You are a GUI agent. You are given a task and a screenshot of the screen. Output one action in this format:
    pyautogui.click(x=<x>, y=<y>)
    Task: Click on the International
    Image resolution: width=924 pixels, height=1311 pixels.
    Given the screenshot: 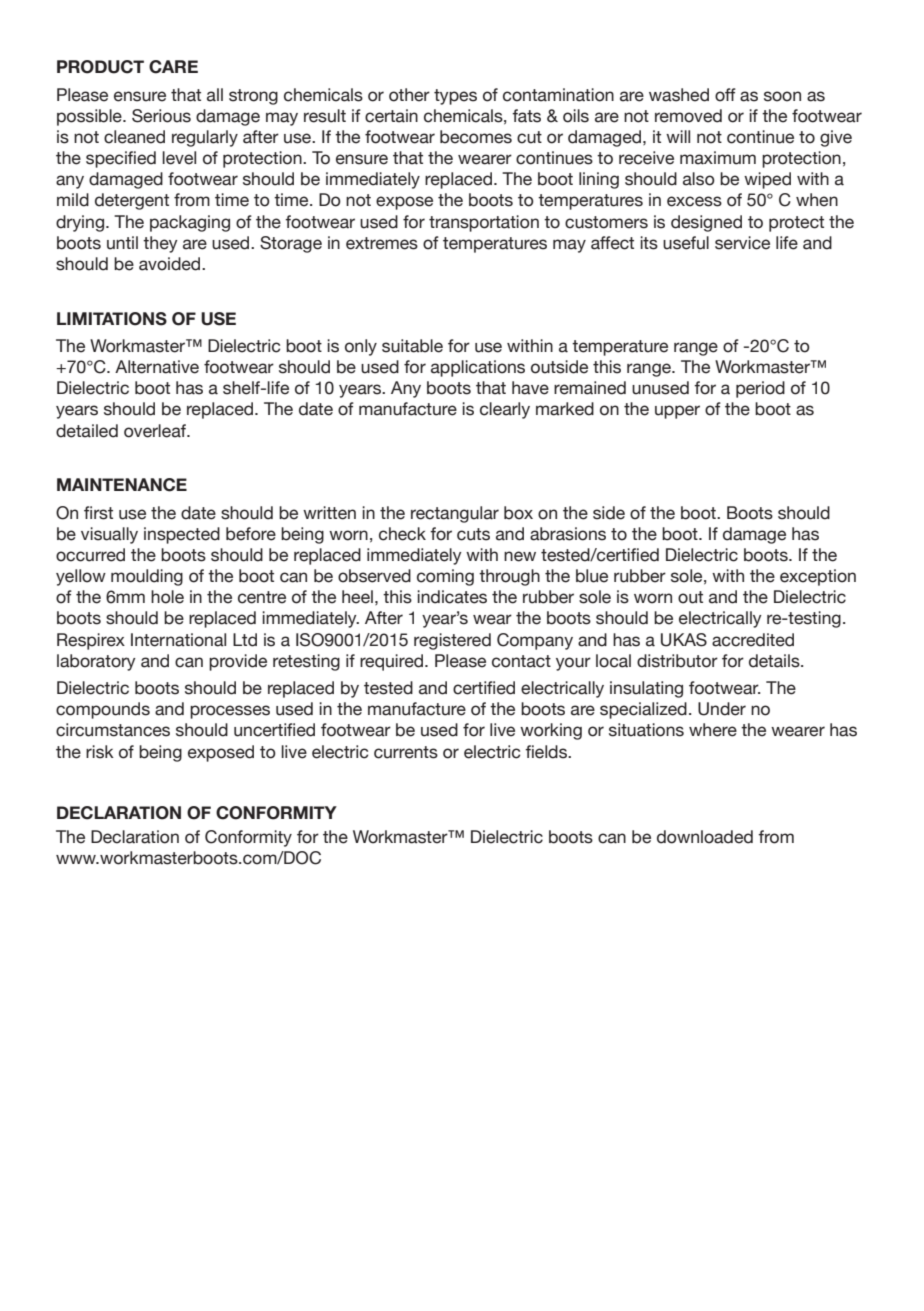 What is the action you would take?
    pyautogui.click(x=178, y=640)
